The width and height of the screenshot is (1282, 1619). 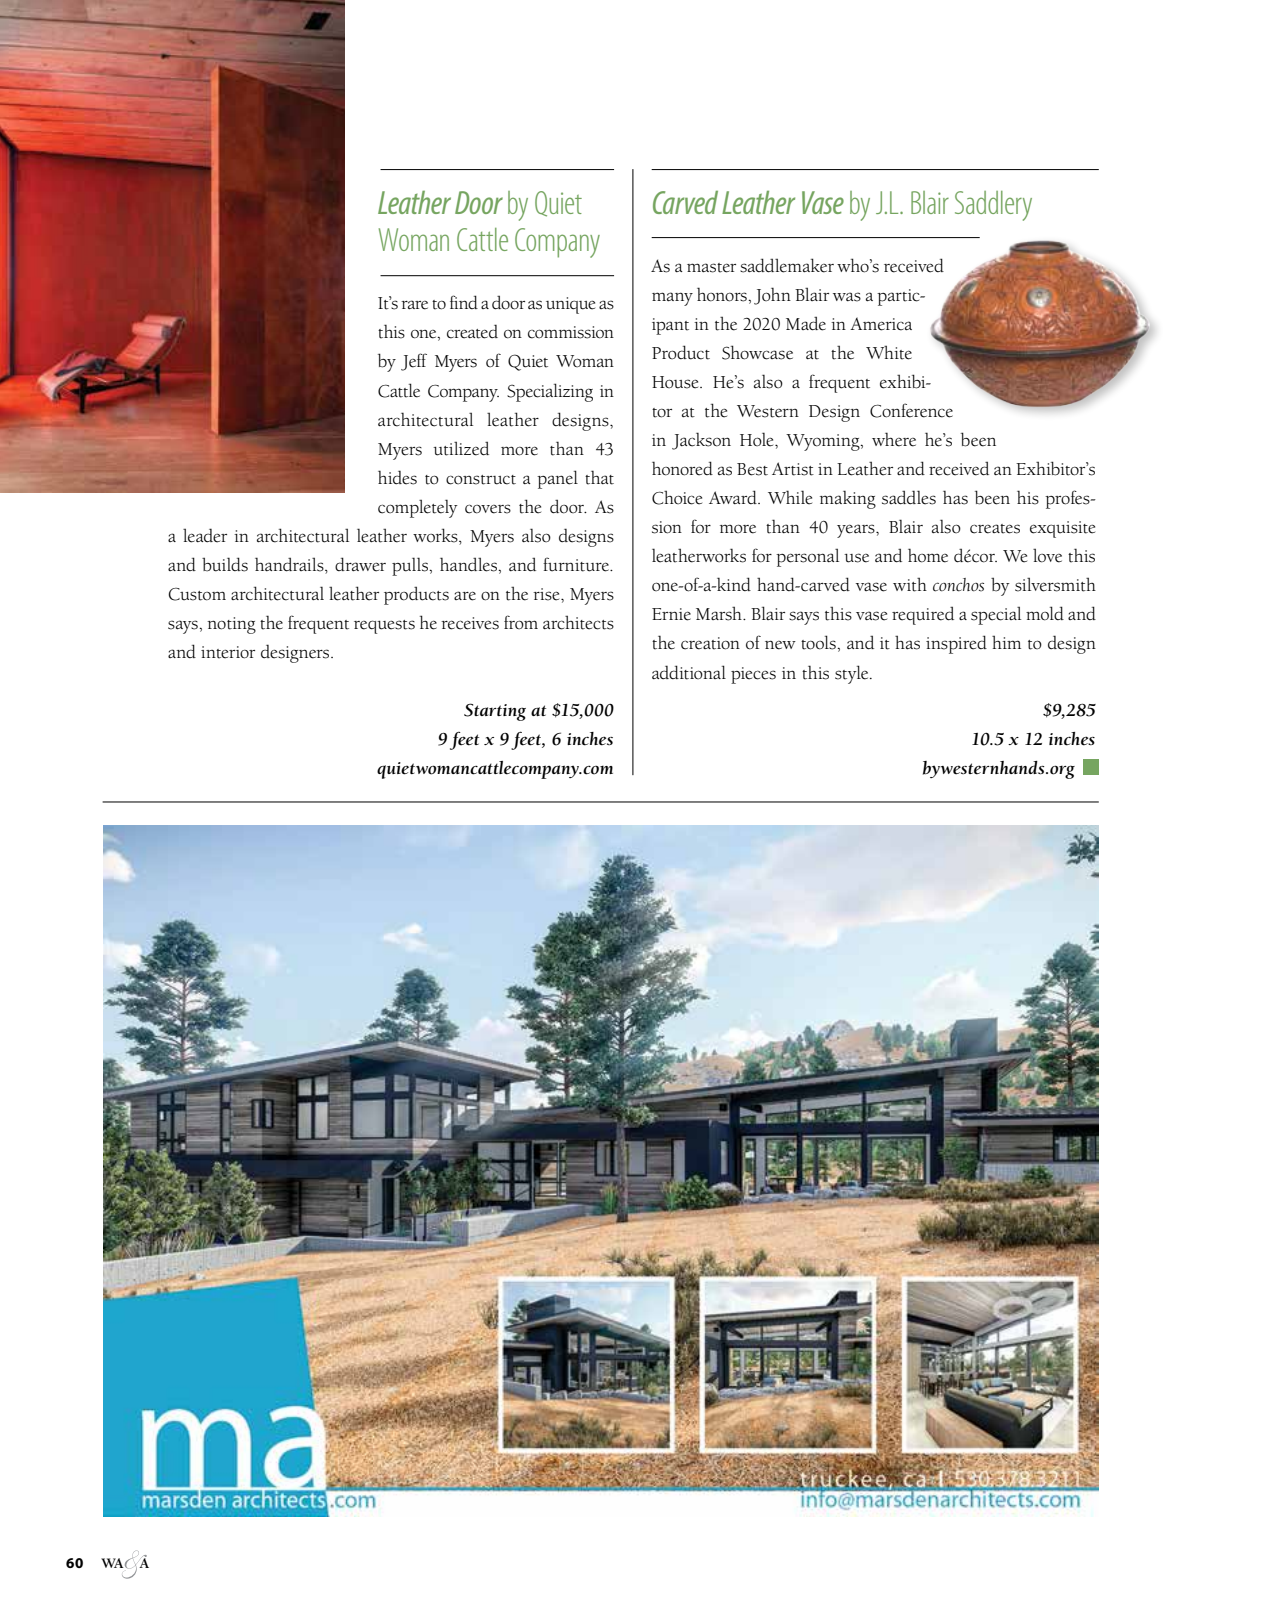 I want to click on interior, so click(x=228, y=652).
